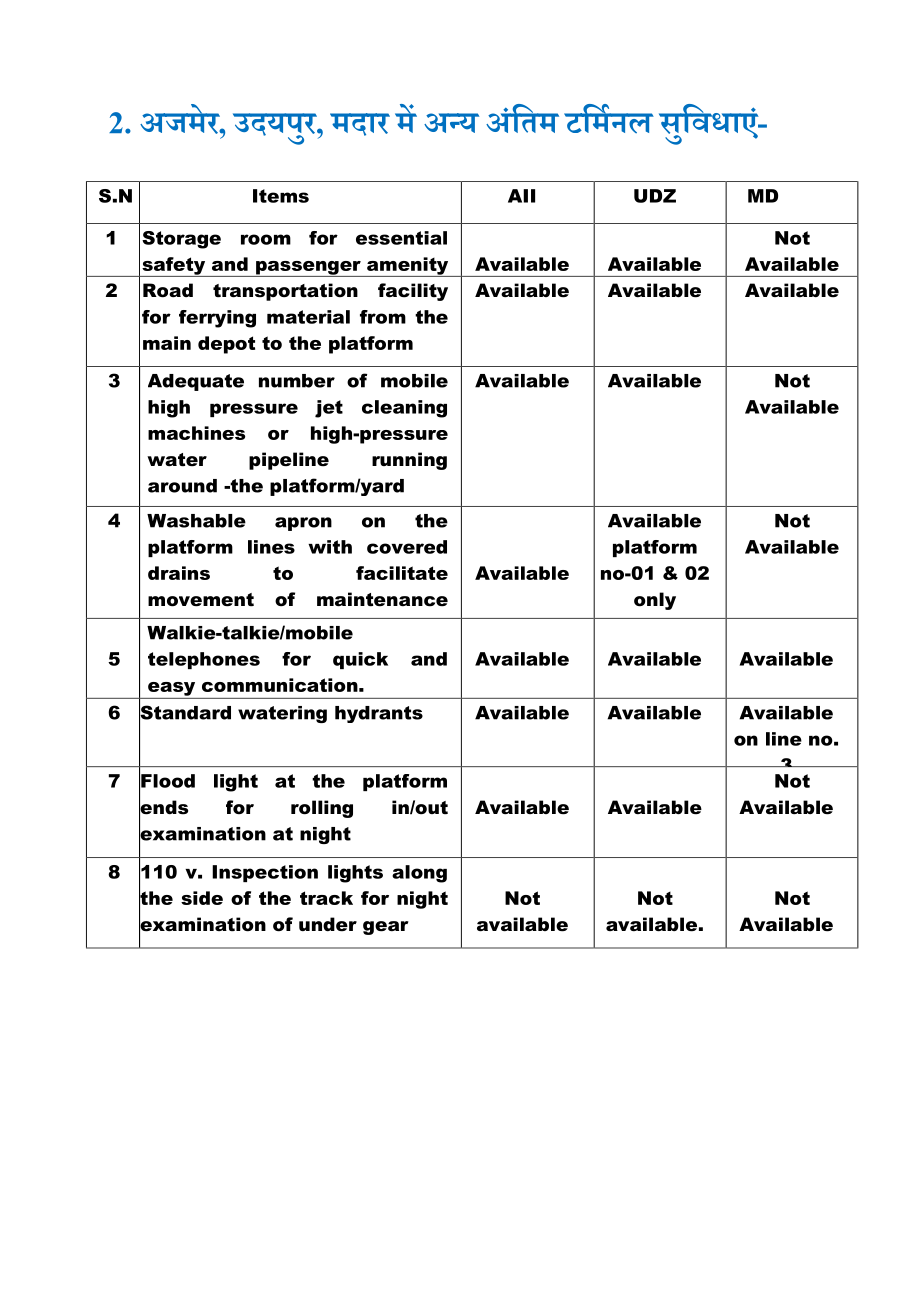 The image size is (924, 1307). I want to click on amenity, so click(408, 267).
